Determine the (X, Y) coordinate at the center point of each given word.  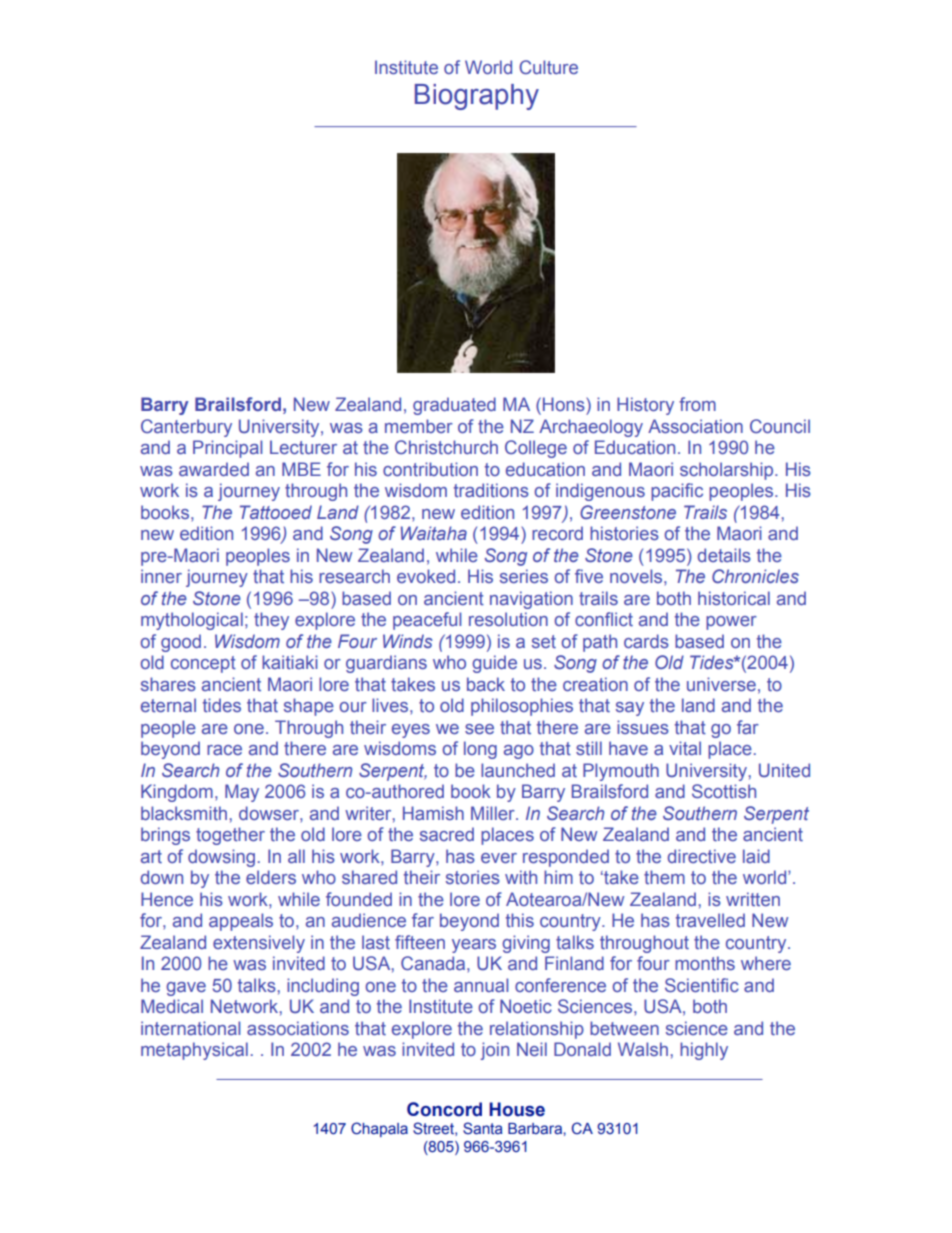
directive (702, 856)
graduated (454, 406)
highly (704, 1051)
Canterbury (186, 428)
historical (734, 598)
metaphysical (194, 1051)
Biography (477, 97)
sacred (447, 834)
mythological (192, 621)
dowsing (221, 858)
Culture (548, 67)
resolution (508, 619)
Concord (444, 1109)
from (697, 404)
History (645, 406)
